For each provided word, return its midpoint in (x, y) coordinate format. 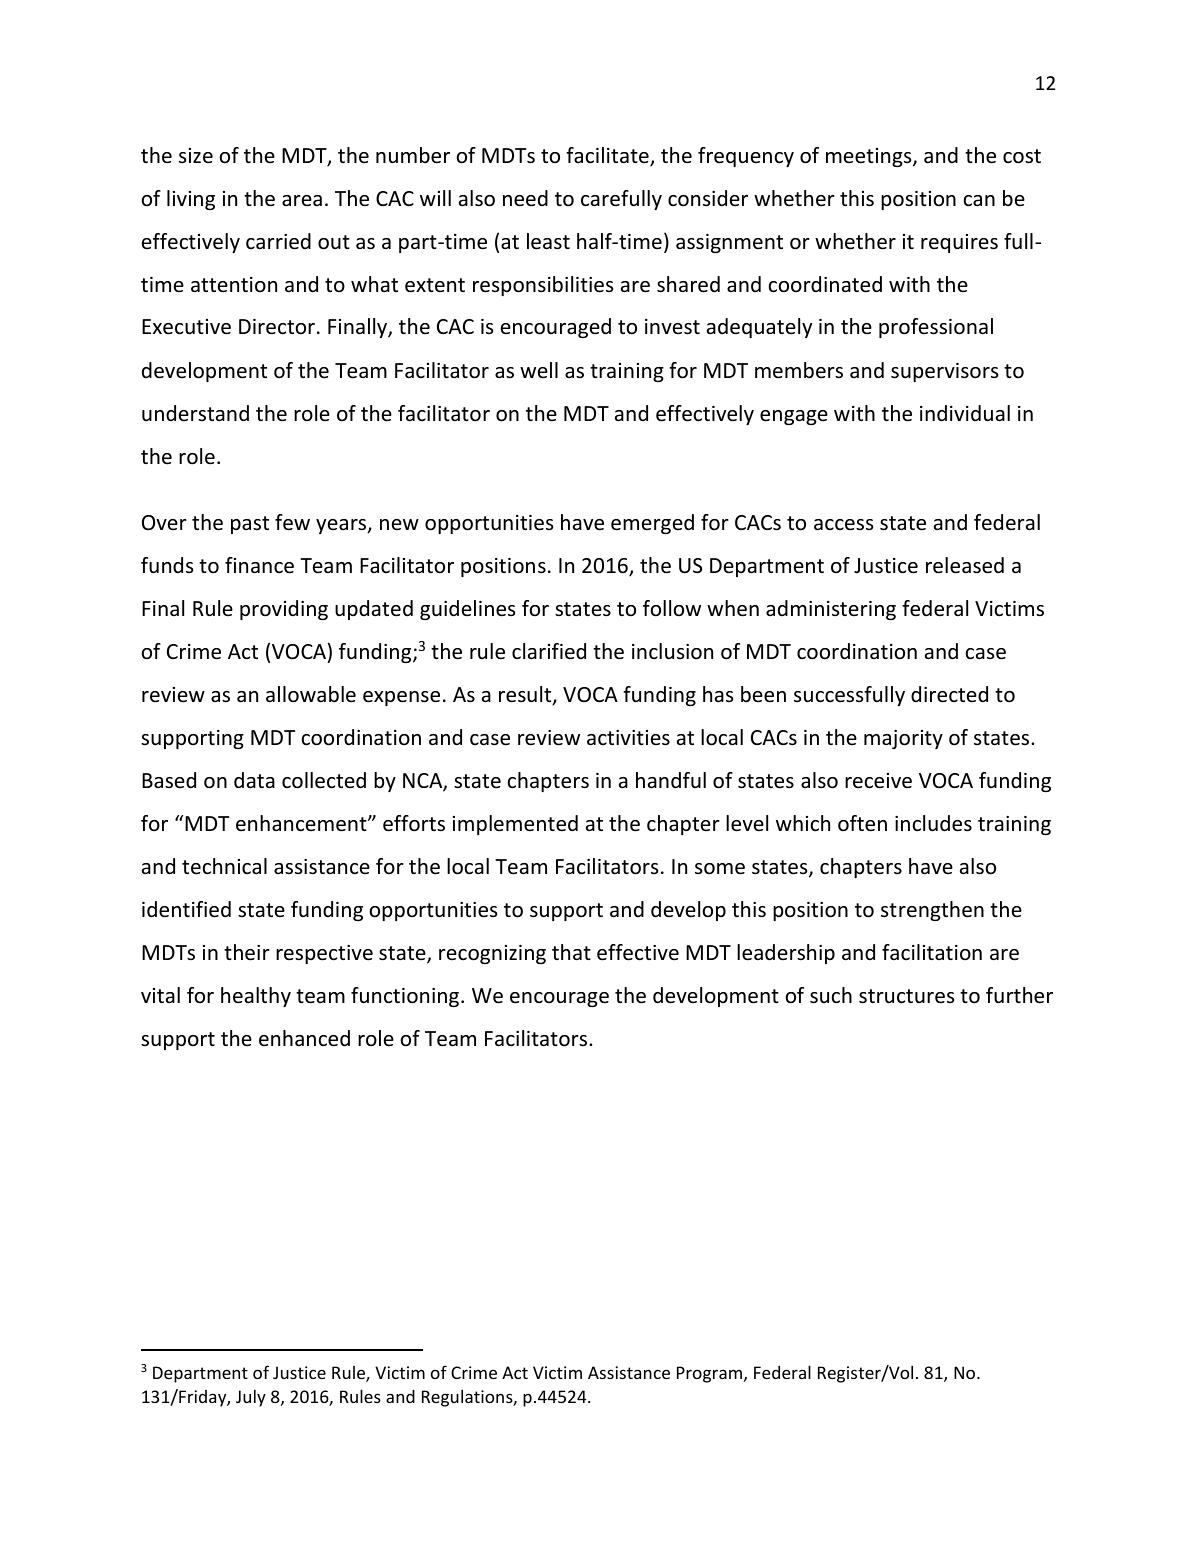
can (979, 201)
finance (259, 565)
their (247, 952)
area (302, 200)
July (251, 1398)
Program (709, 1374)
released (965, 565)
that (571, 952)
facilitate (608, 156)
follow (672, 608)
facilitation (932, 952)
